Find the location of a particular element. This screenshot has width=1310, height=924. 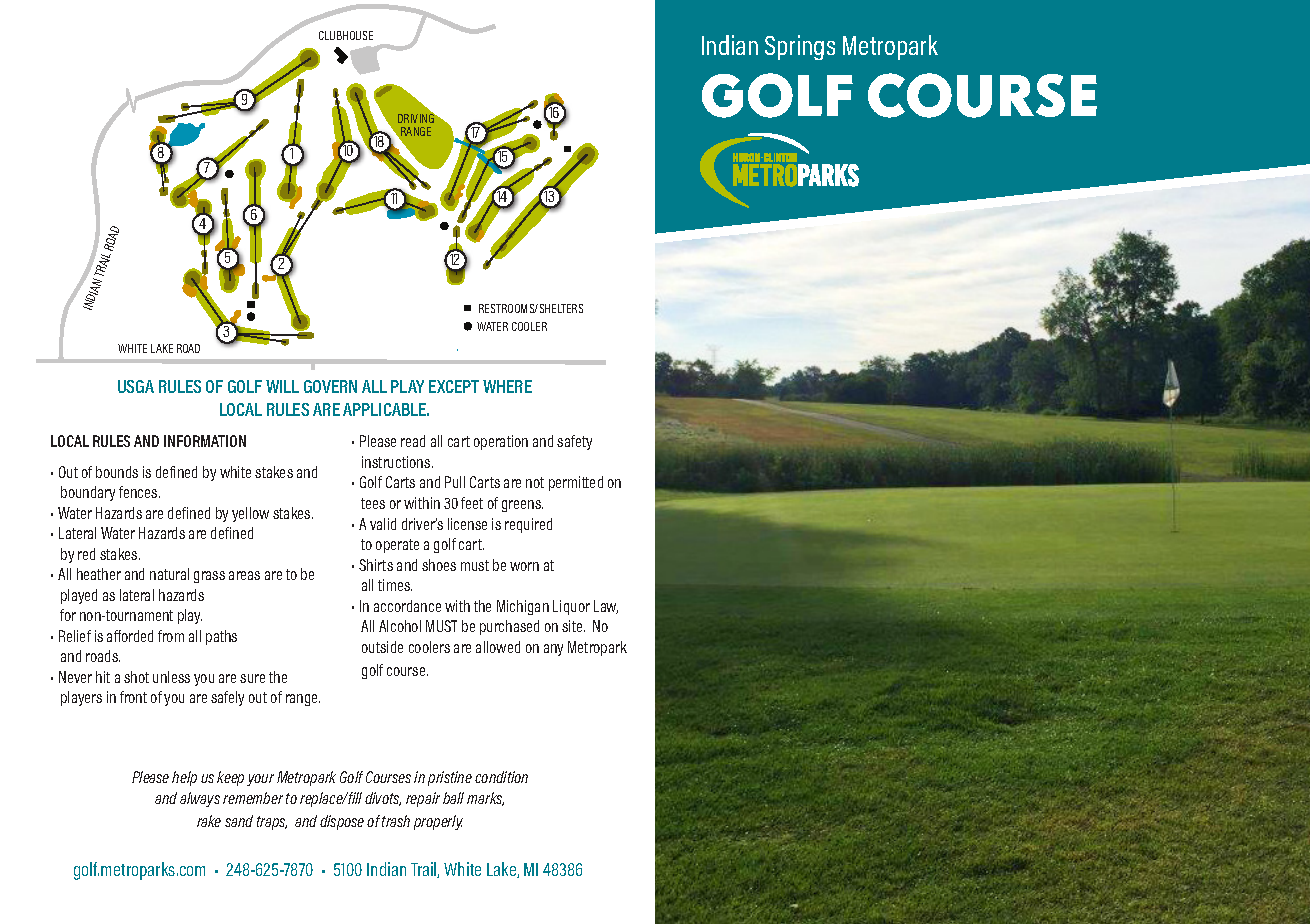

Springs is located at coordinates (800, 47).
